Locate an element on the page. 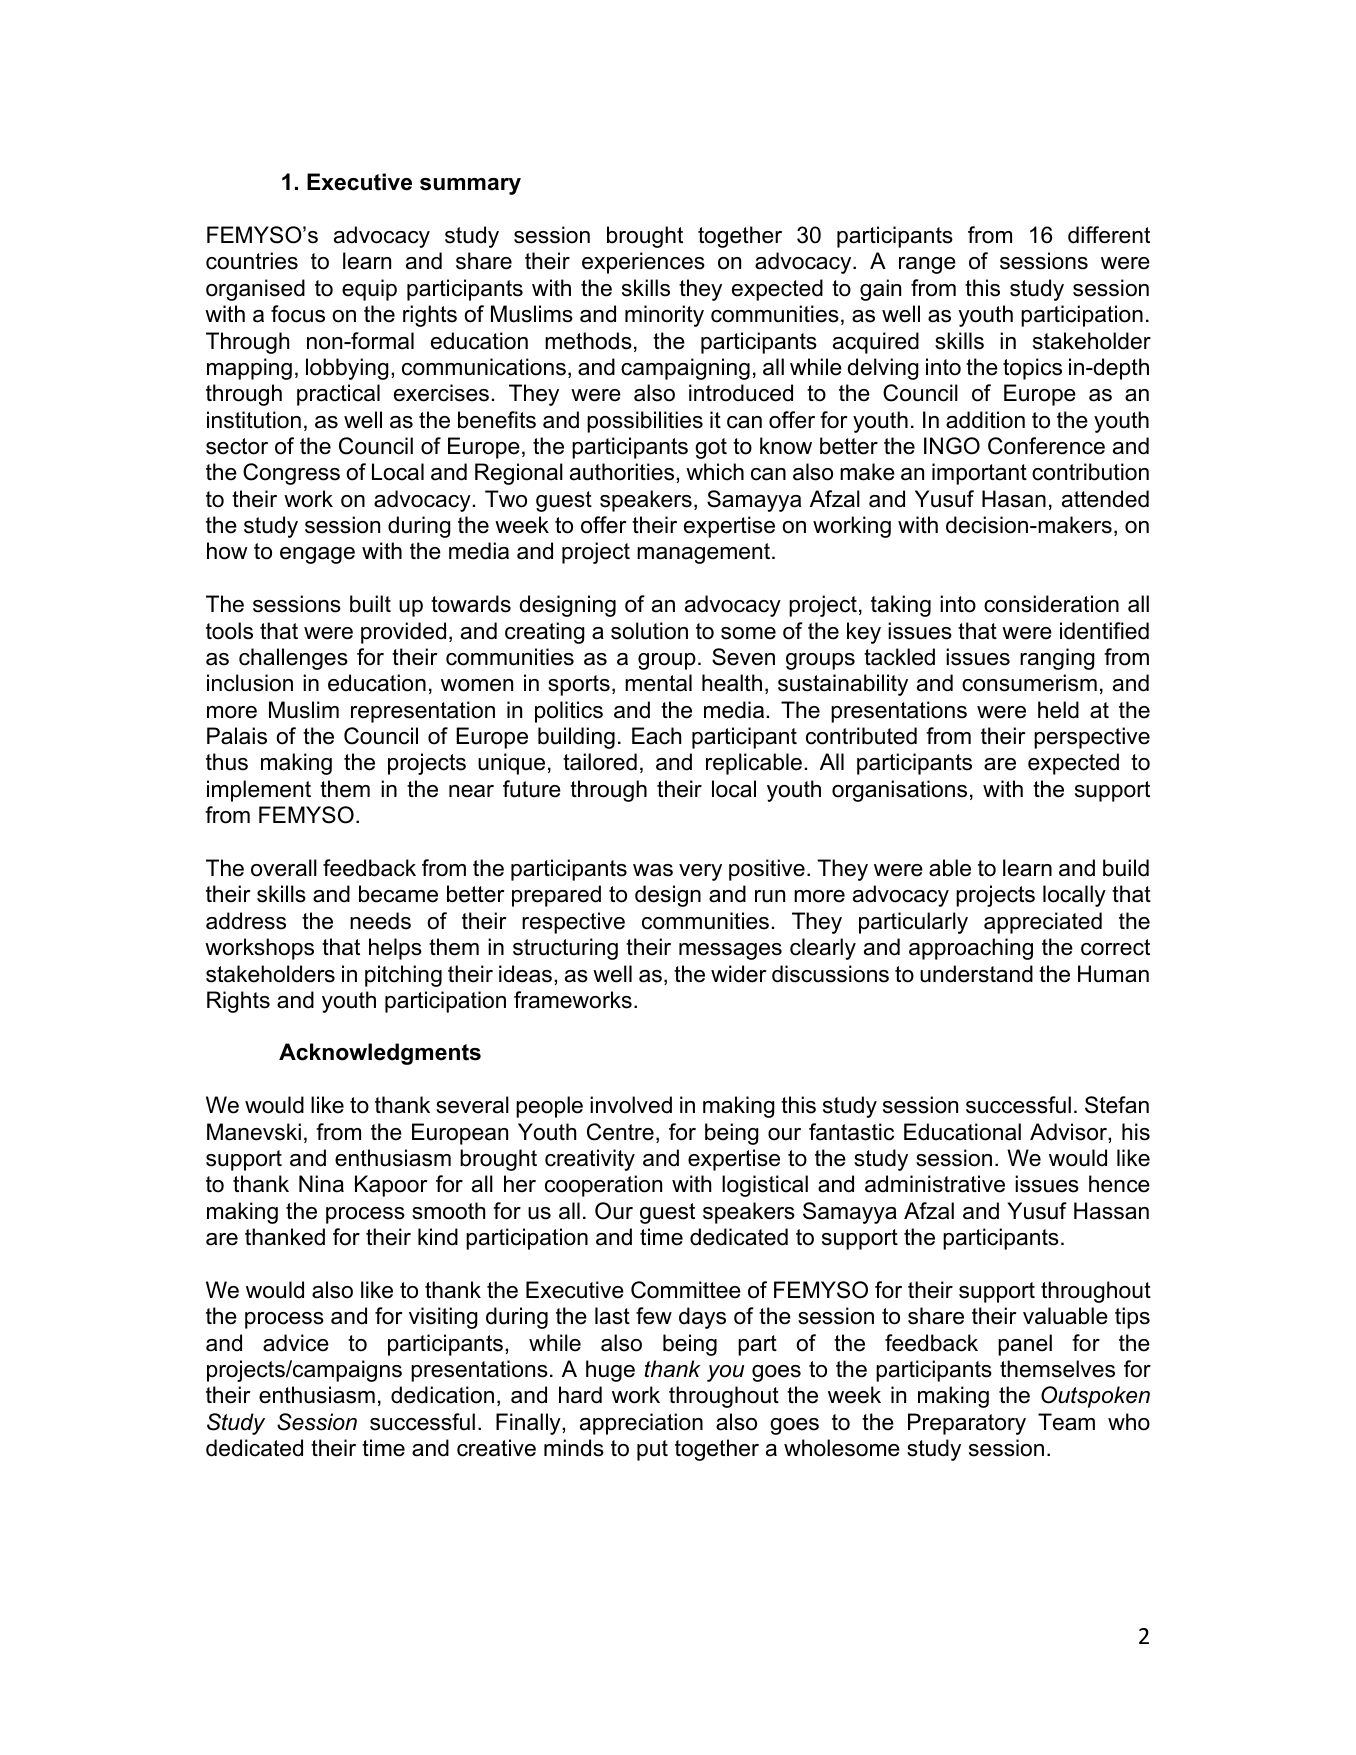 Image resolution: width=1356 pixels, height=1755 pixels. involved is located at coordinates (631, 1105).
